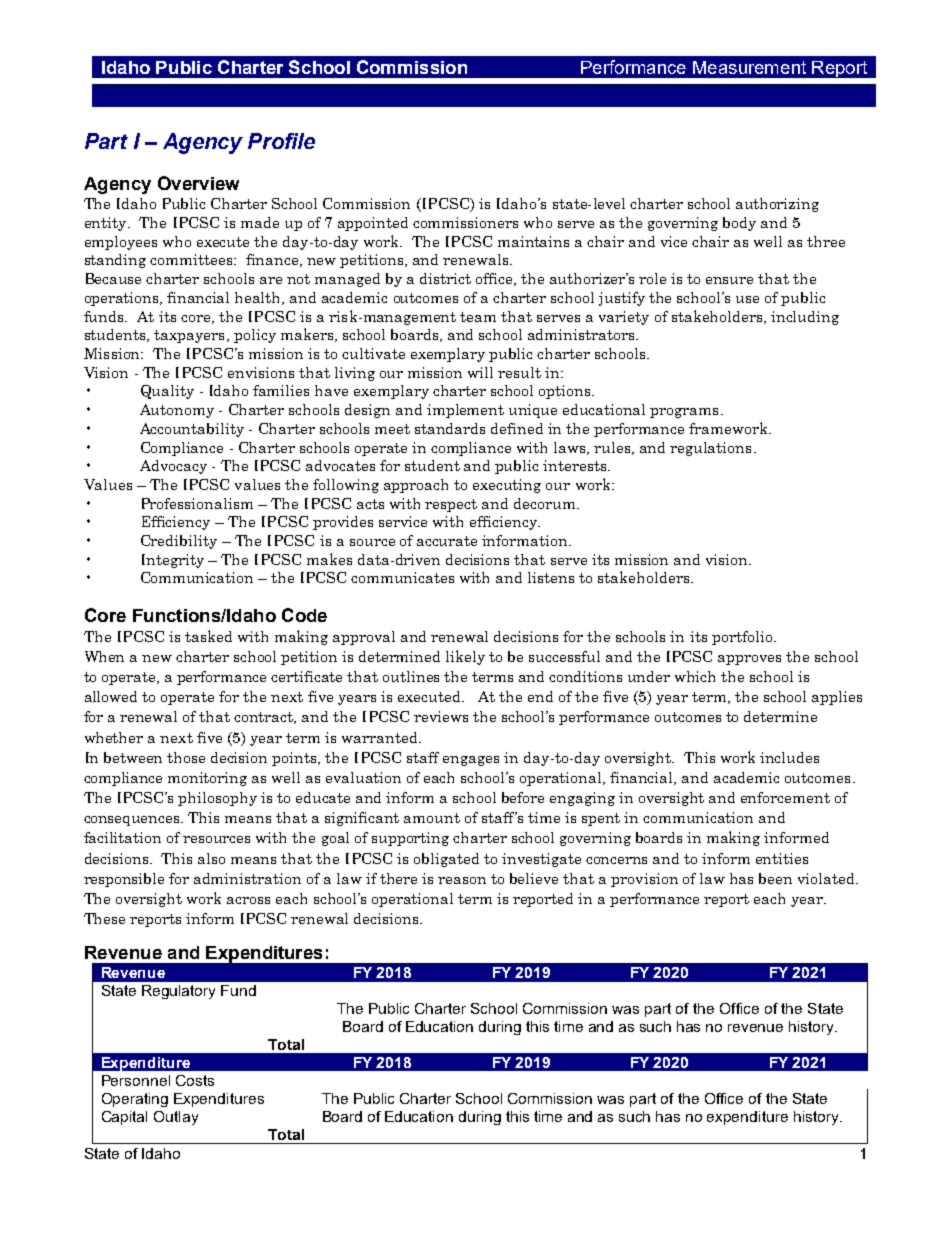  I want to click on Accountability, so click(192, 430).
